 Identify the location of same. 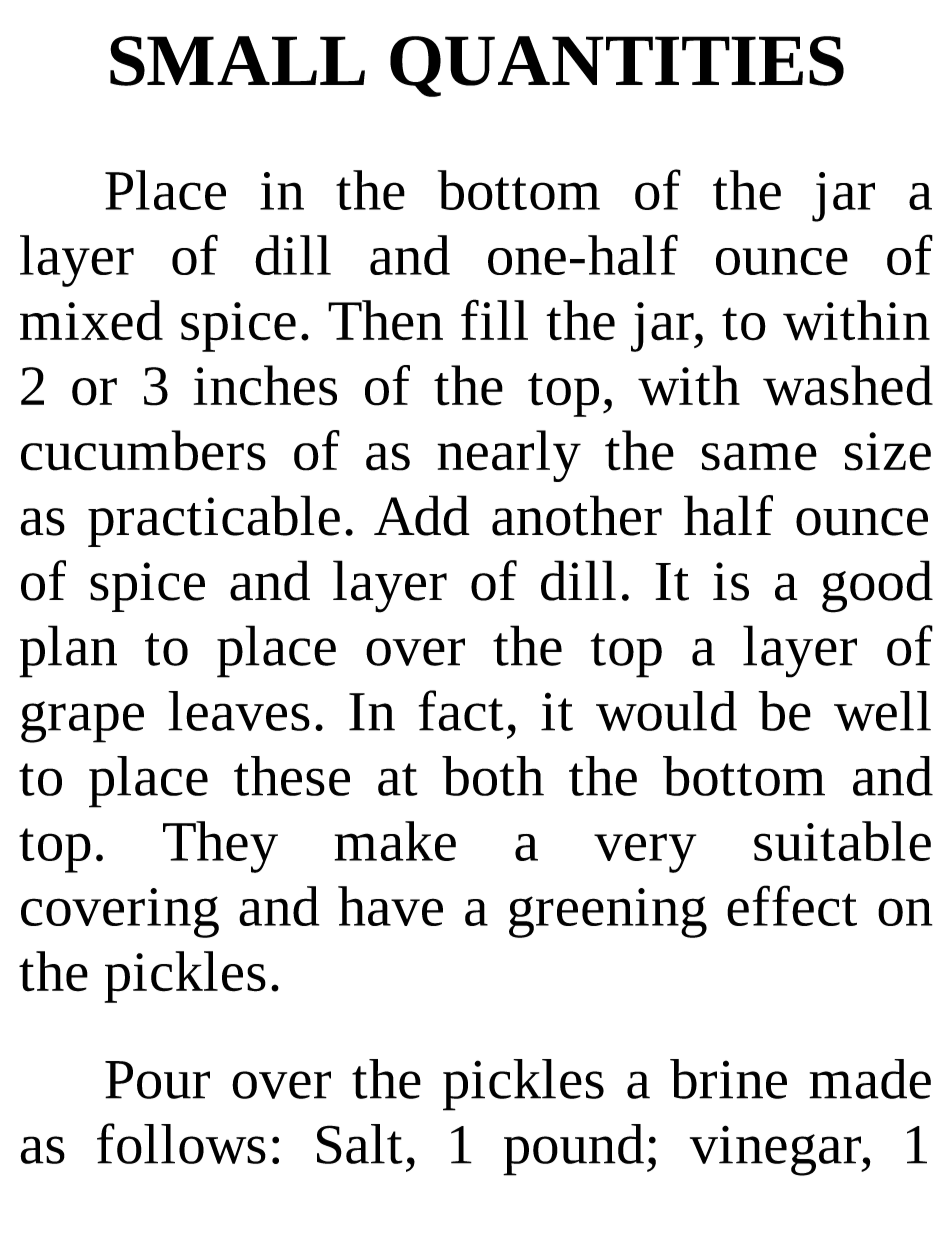
(759, 457).
